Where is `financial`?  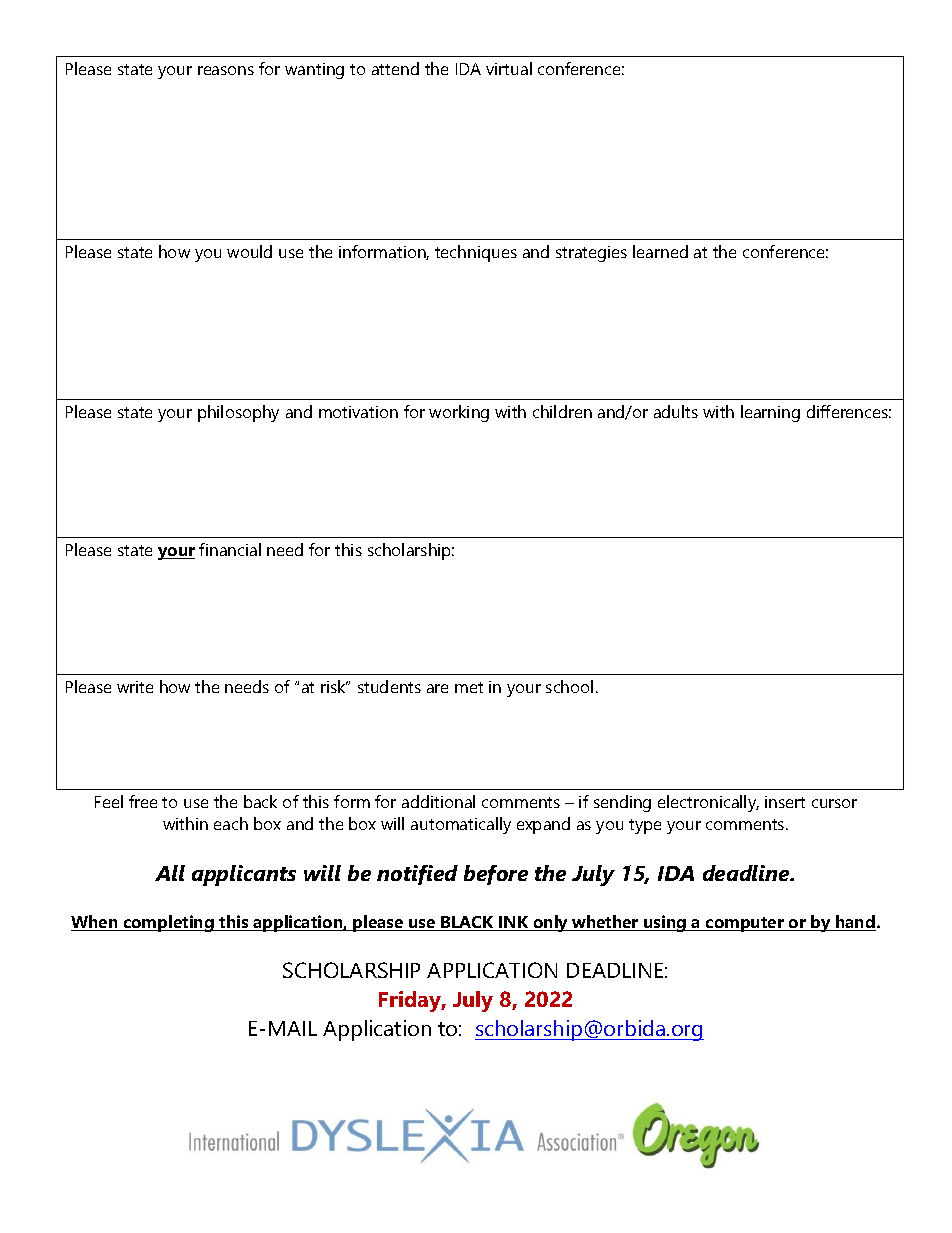
financial is located at coordinates (230, 549).
